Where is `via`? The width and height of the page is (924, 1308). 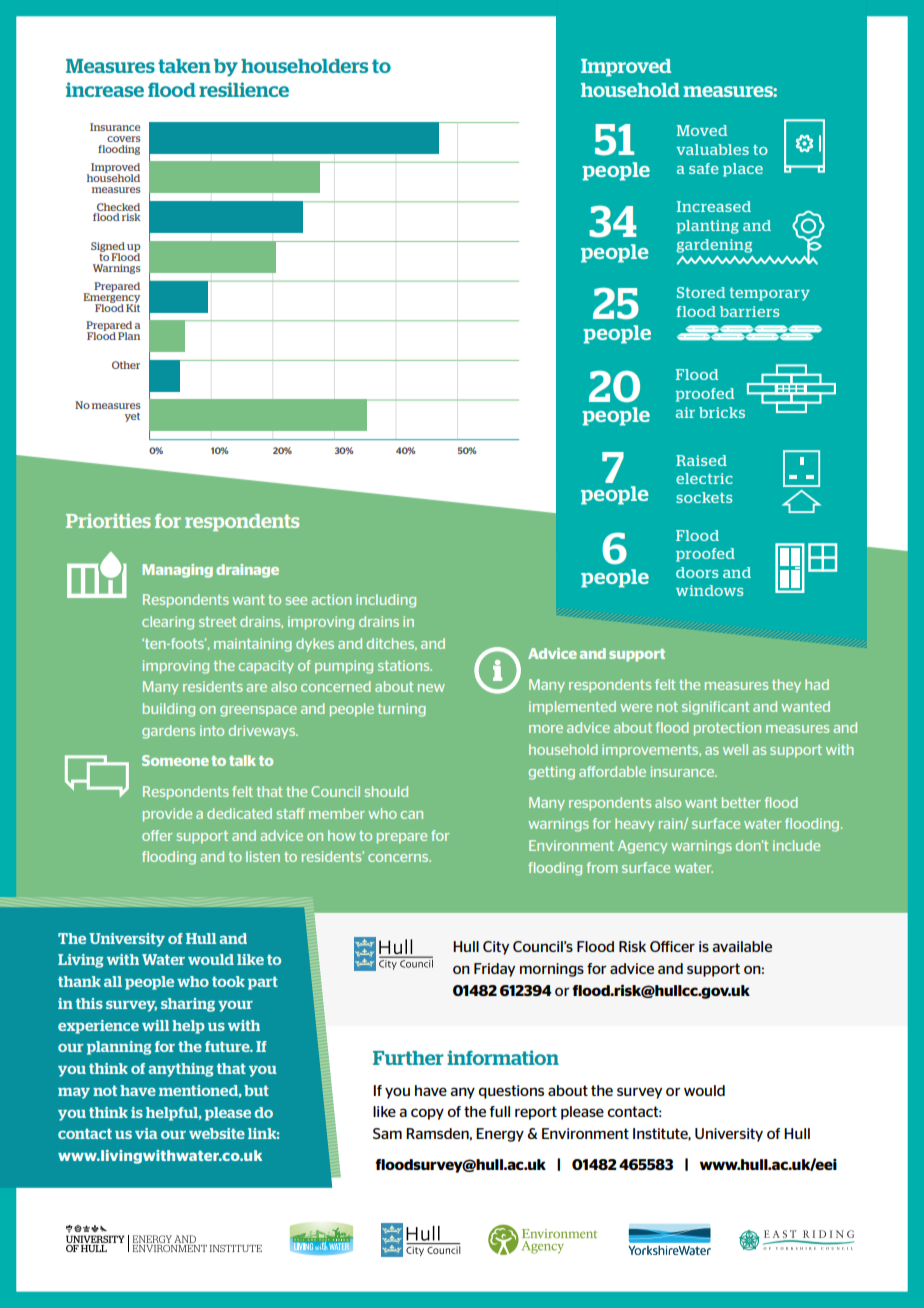 via is located at coordinates (146, 1133).
